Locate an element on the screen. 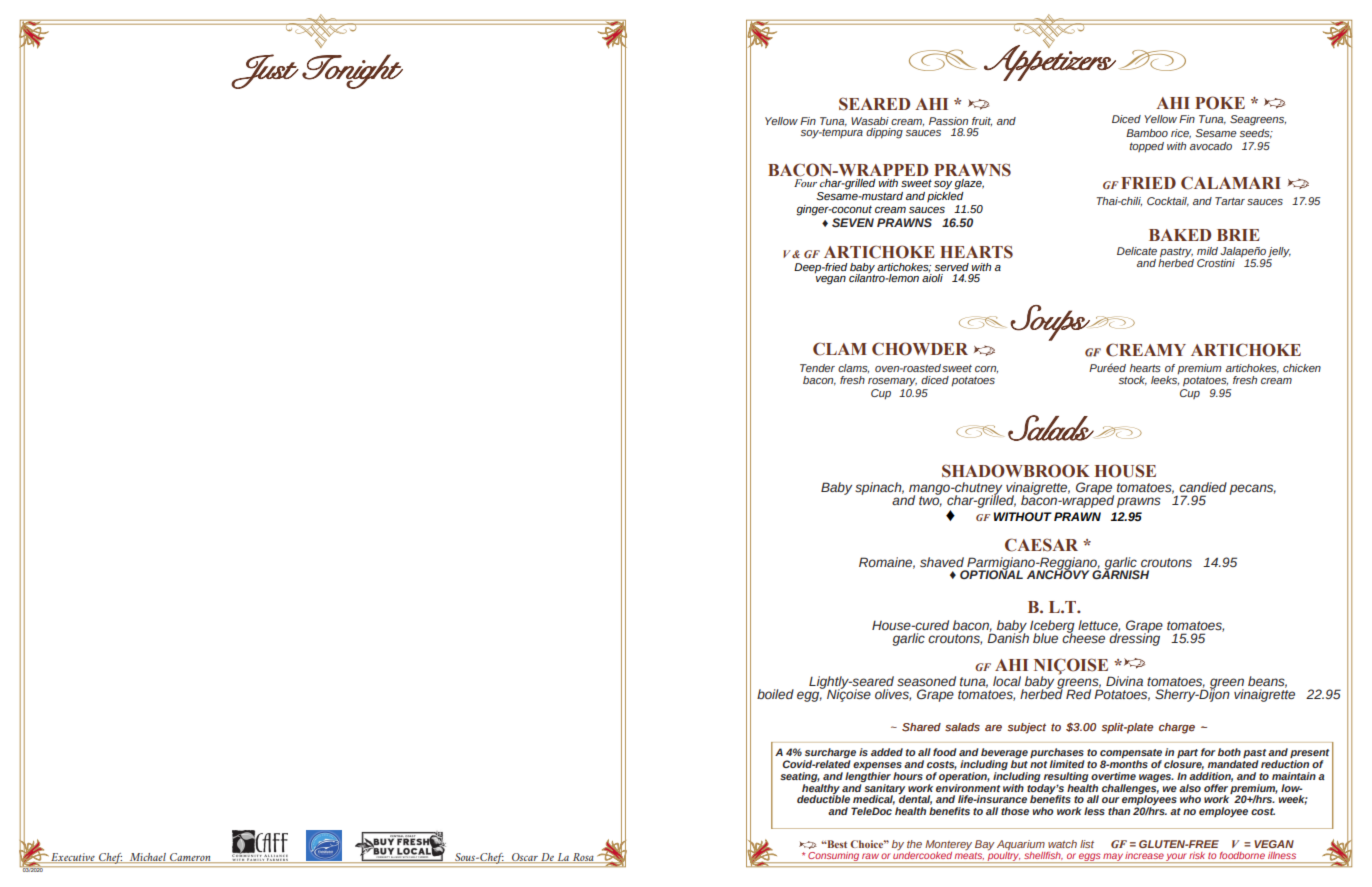 The image size is (1372, 887). POKE is located at coordinates (1220, 103).
